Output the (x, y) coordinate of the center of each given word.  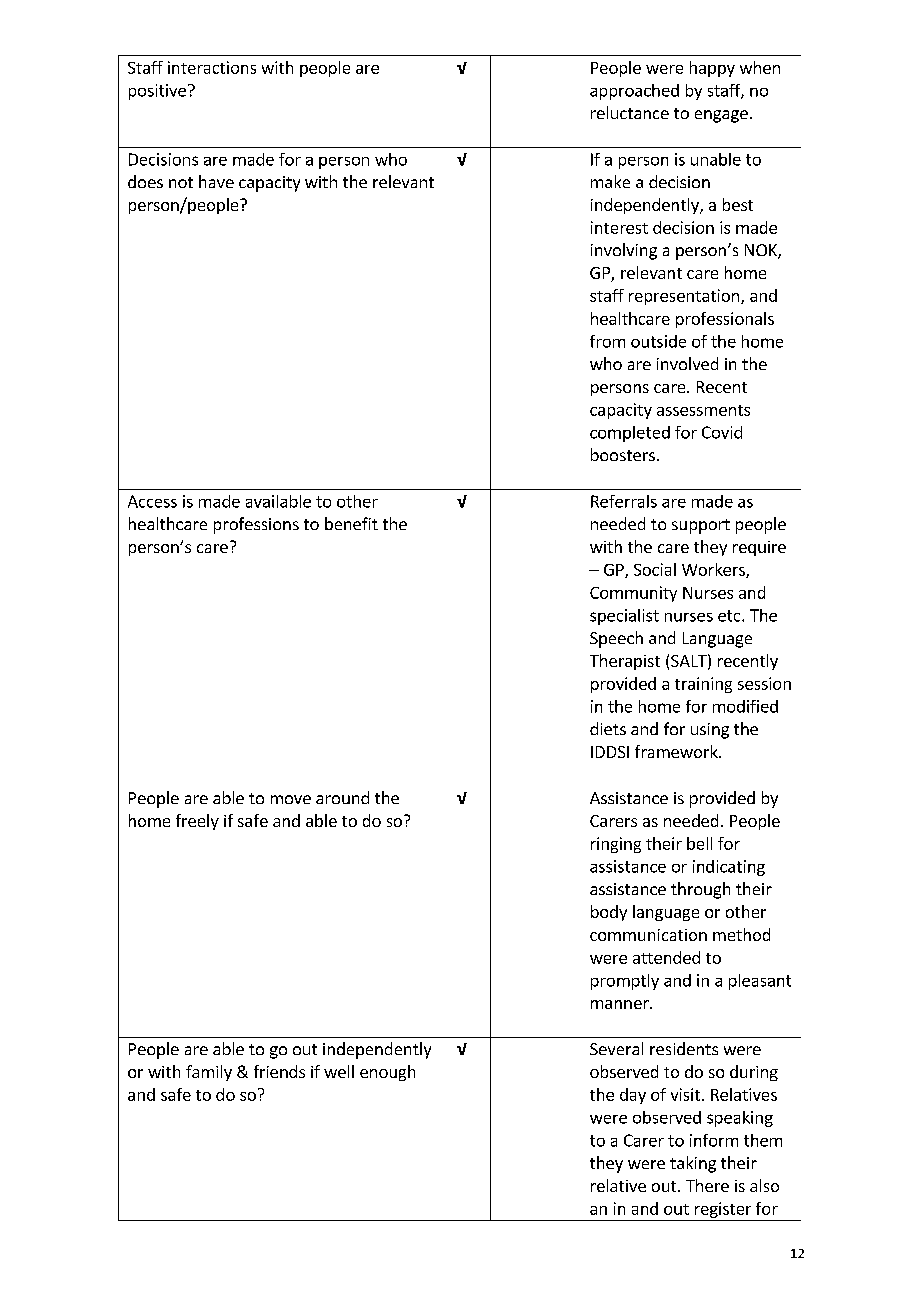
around (342, 797)
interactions (212, 67)
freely (197, 822)
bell (699, 843)
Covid (722, 432)
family (209, 1073)
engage (721, 116)
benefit (351, 523)
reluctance (630, 112)
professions (256, 525)
